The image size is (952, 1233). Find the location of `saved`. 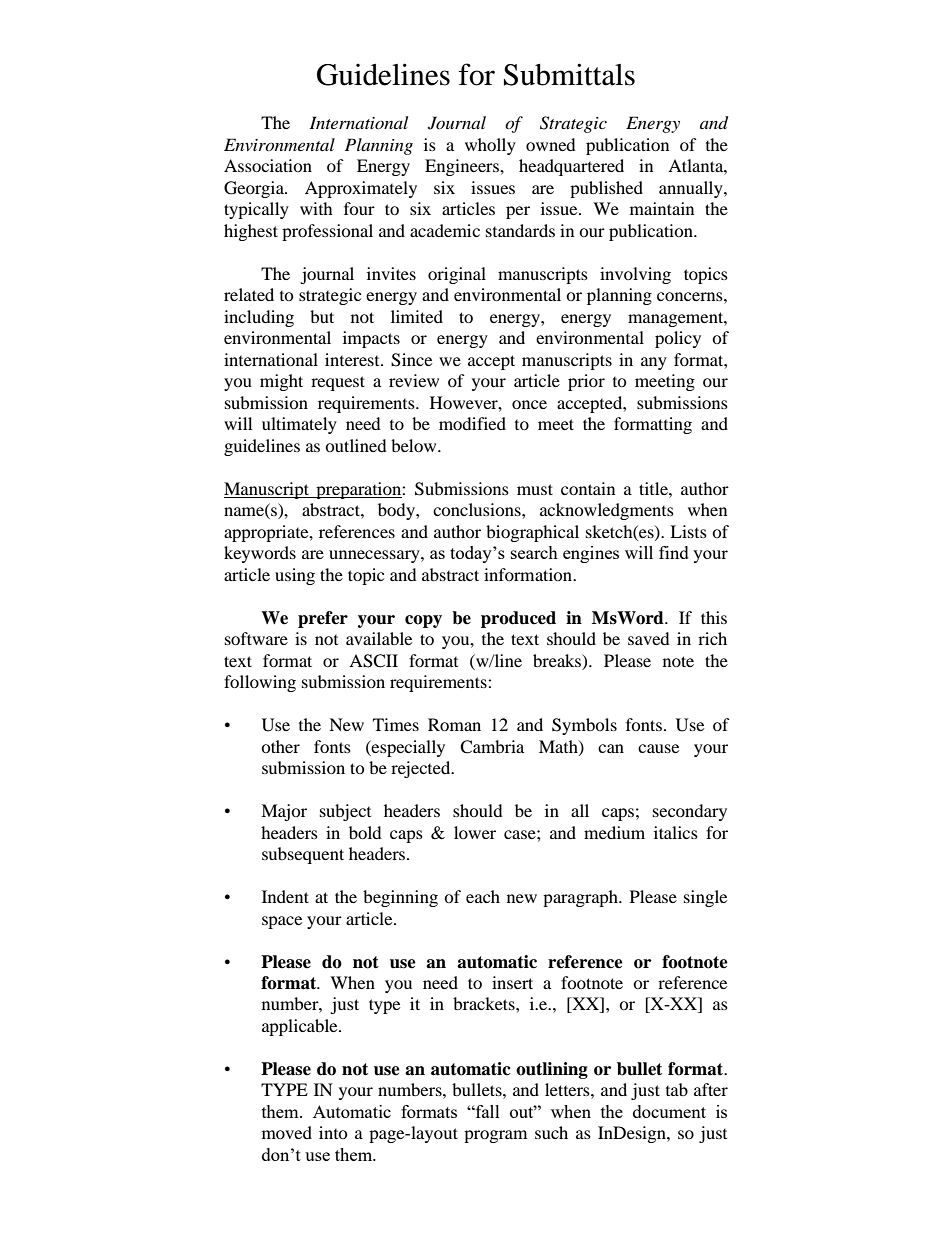

saved is located at coordinates (649, 638).
